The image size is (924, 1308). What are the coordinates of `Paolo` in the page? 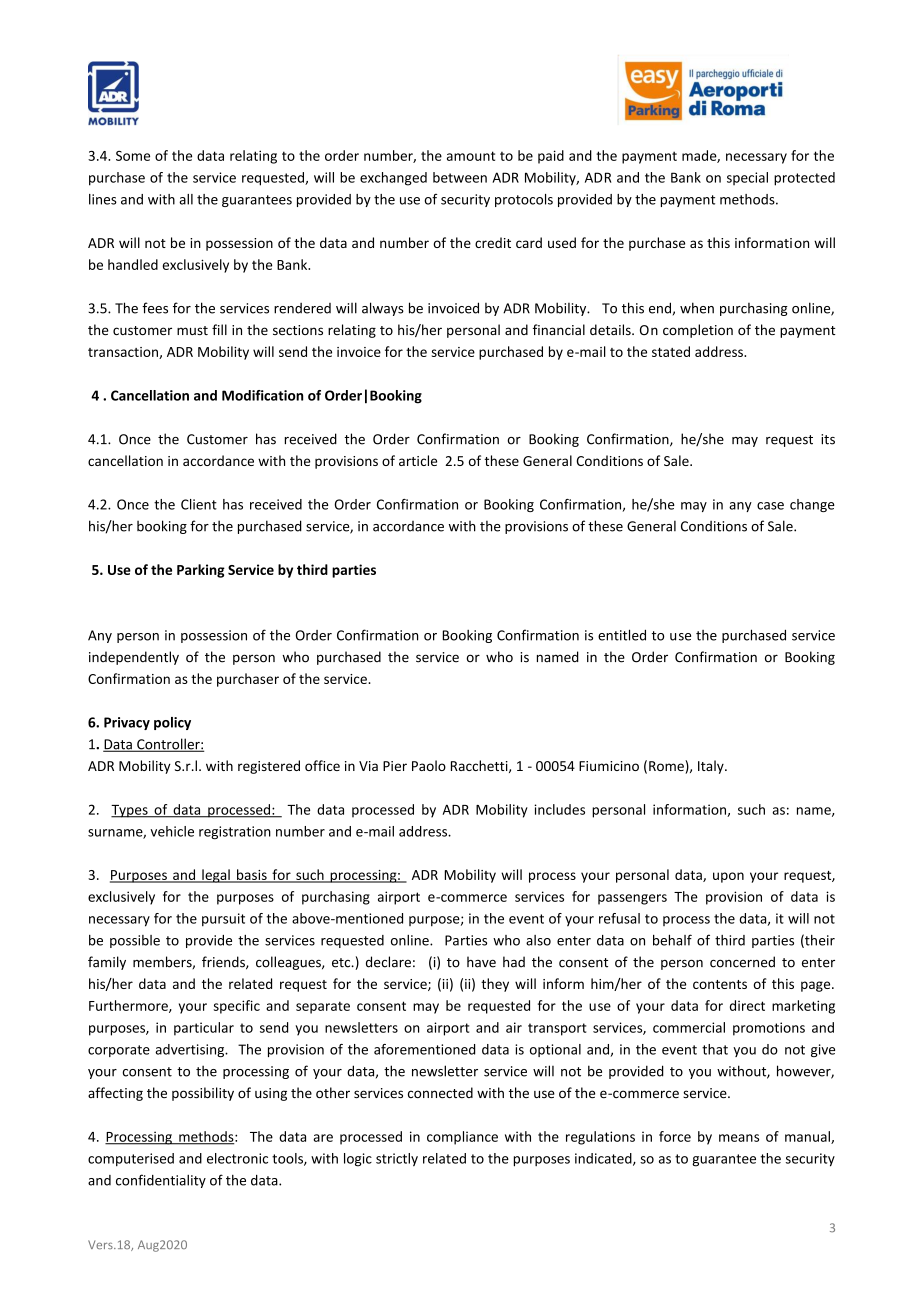 It's located at (429, 765).
